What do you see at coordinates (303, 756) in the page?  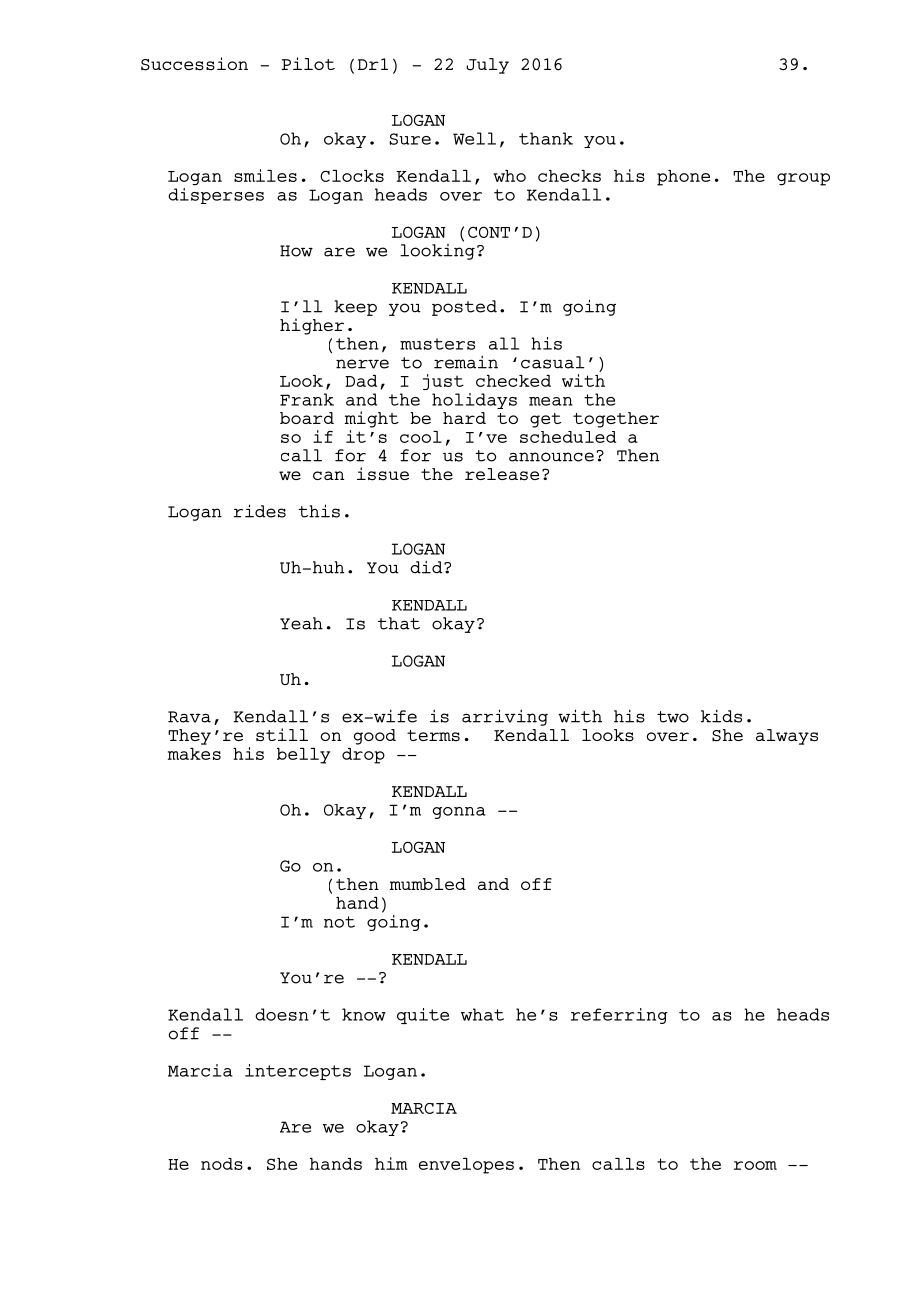 I see `belly` at bounding box center [303, 756].
